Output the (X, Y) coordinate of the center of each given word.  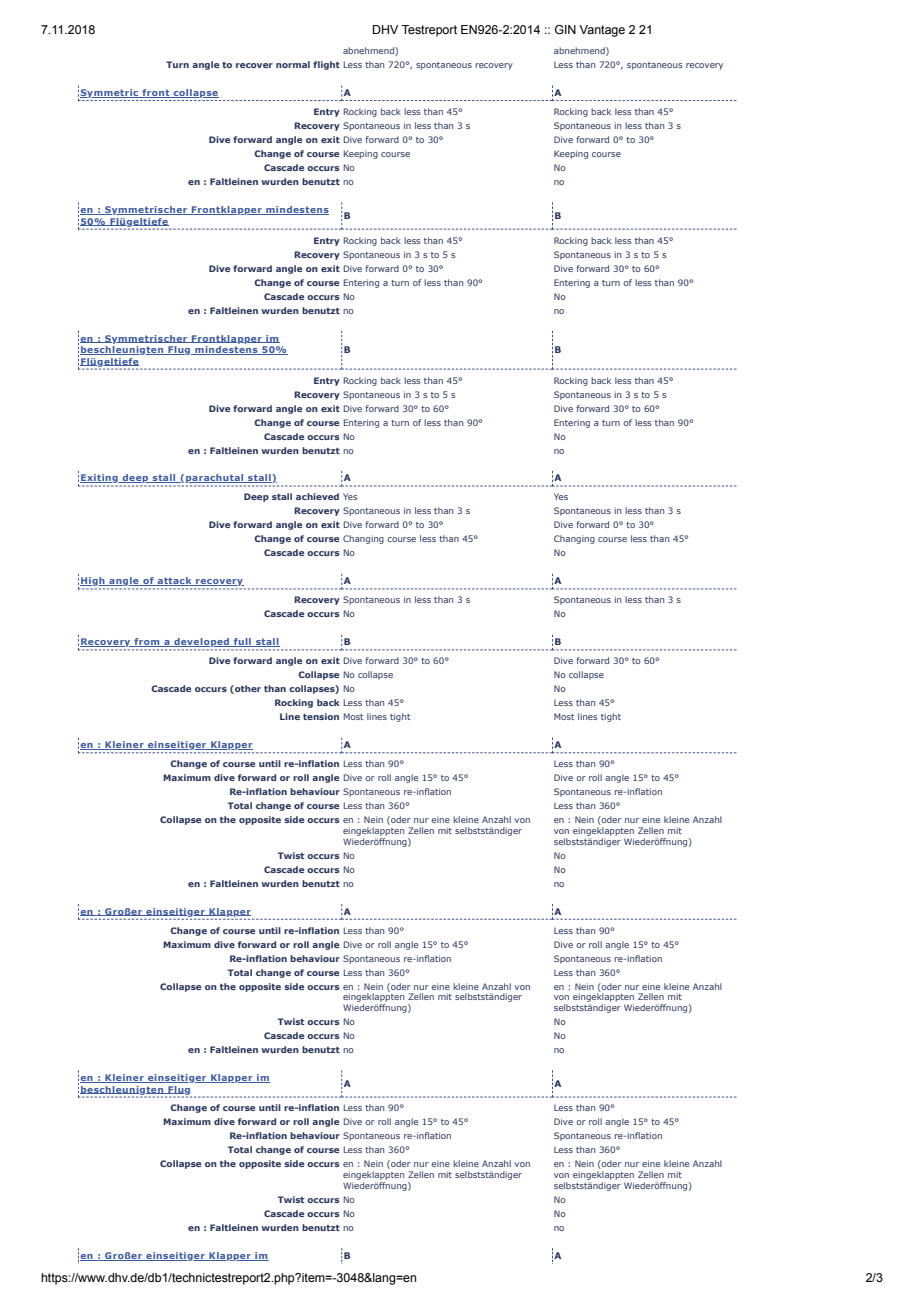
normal (293, 64)
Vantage (602, 31)
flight (326, 65)
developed (202, 644)
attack (174, 581)
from (147, 642)
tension (321, 716)
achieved (317, 496)
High (93, 583)
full (242, 642)
